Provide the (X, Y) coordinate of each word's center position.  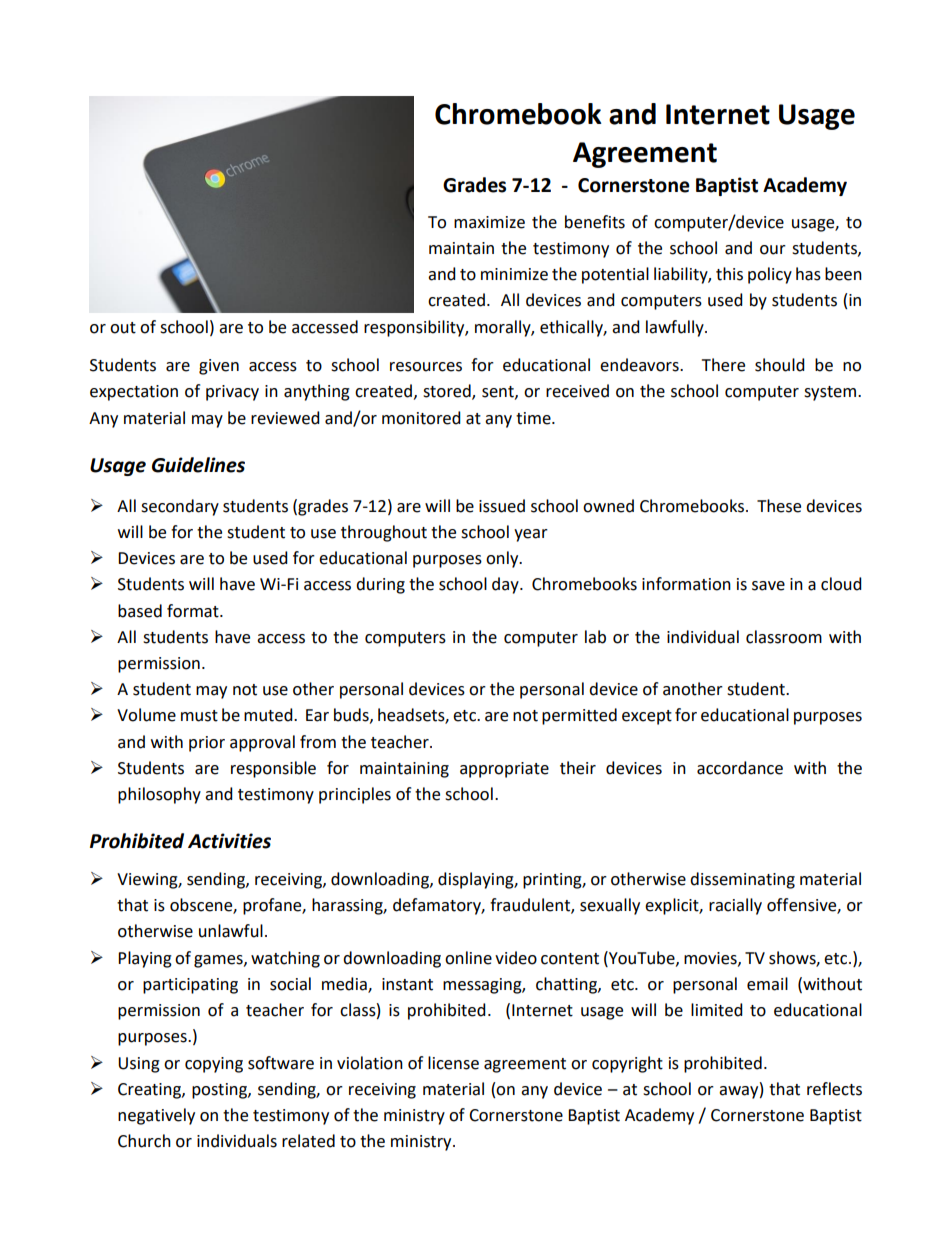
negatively (156, 1116)
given (219, 367)
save (768, 586)
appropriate (504, 770)
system (830, 393)
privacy (232, 393)
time (534, 418)
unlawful (231, 931)
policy (770, 275)
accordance (740, 768)
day (506, 585)
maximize (489, 222)
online (468, 958)
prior (207, 744)
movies (711, 959)
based (140, 611)
